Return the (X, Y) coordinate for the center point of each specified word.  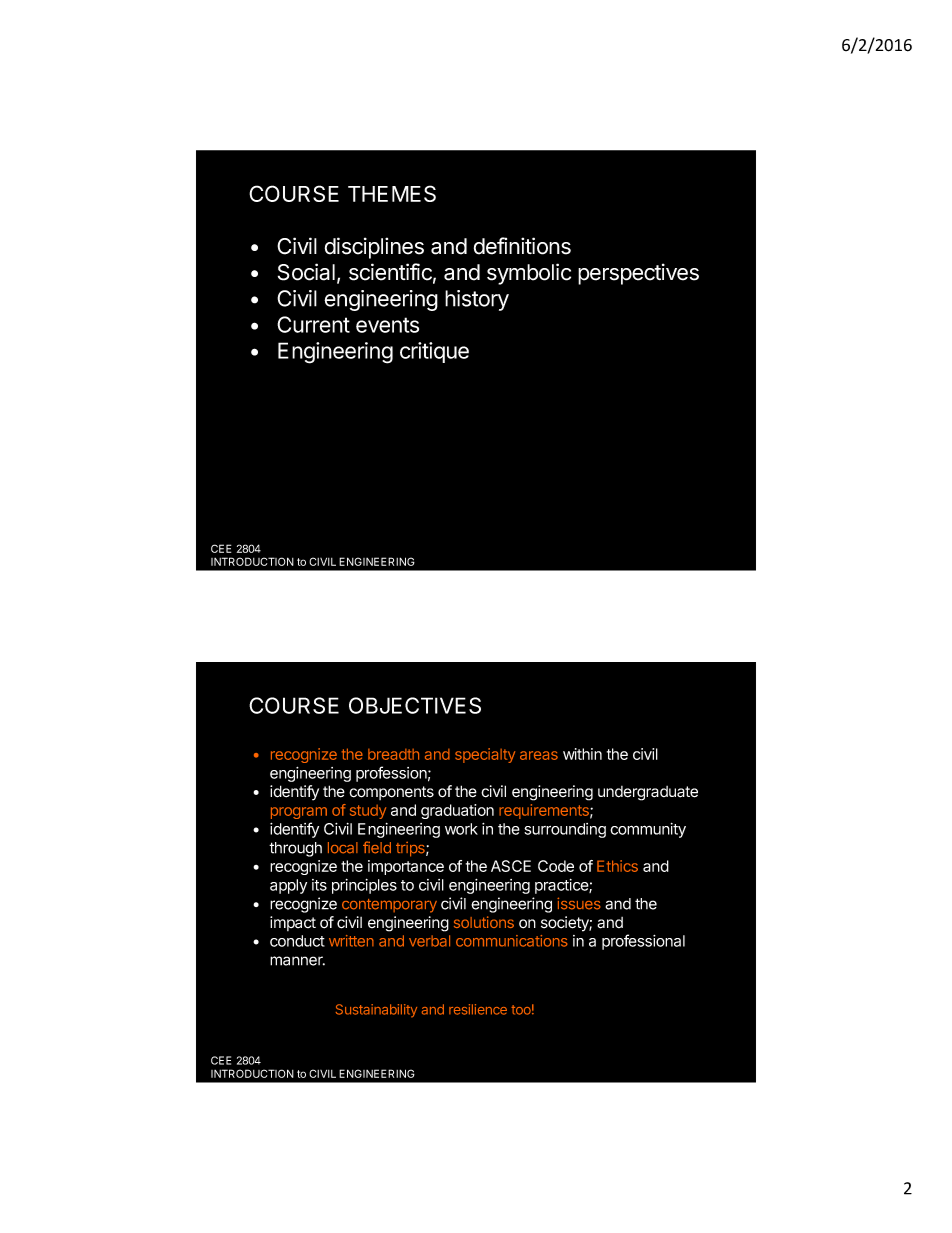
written (351, 941)
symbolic (529, 274)
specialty (485, 755)
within (582, 754)
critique (434, 352)
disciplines (374, 248)
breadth (393, 754)
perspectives (638, 274)
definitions (522, 246)
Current (313, 324)
